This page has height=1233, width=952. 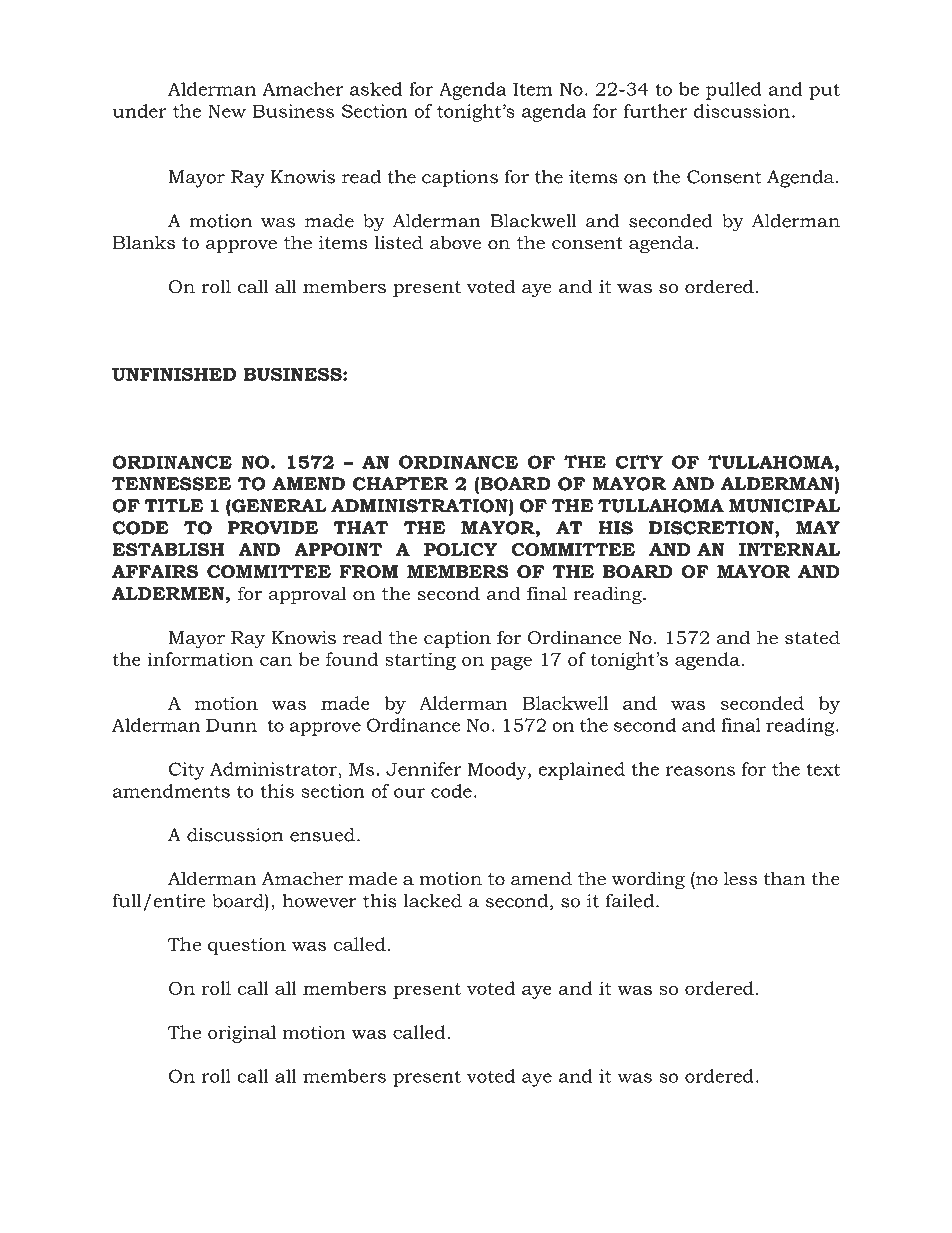 What do you see at coordinates (455, 242) in the page?
I see `above` at bounding box center [455, 242].
